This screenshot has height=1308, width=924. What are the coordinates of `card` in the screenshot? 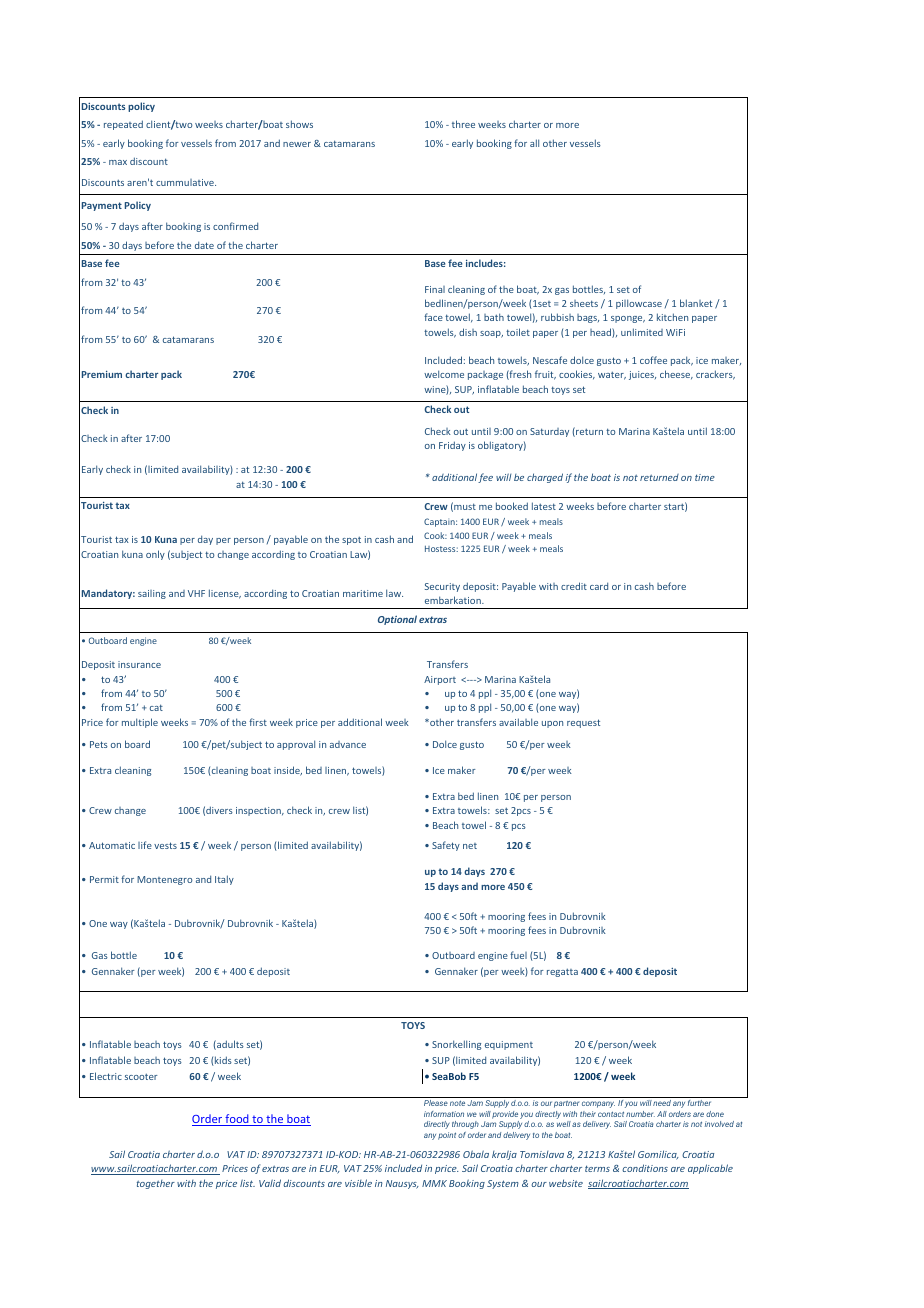 It's located at (599, 586).
